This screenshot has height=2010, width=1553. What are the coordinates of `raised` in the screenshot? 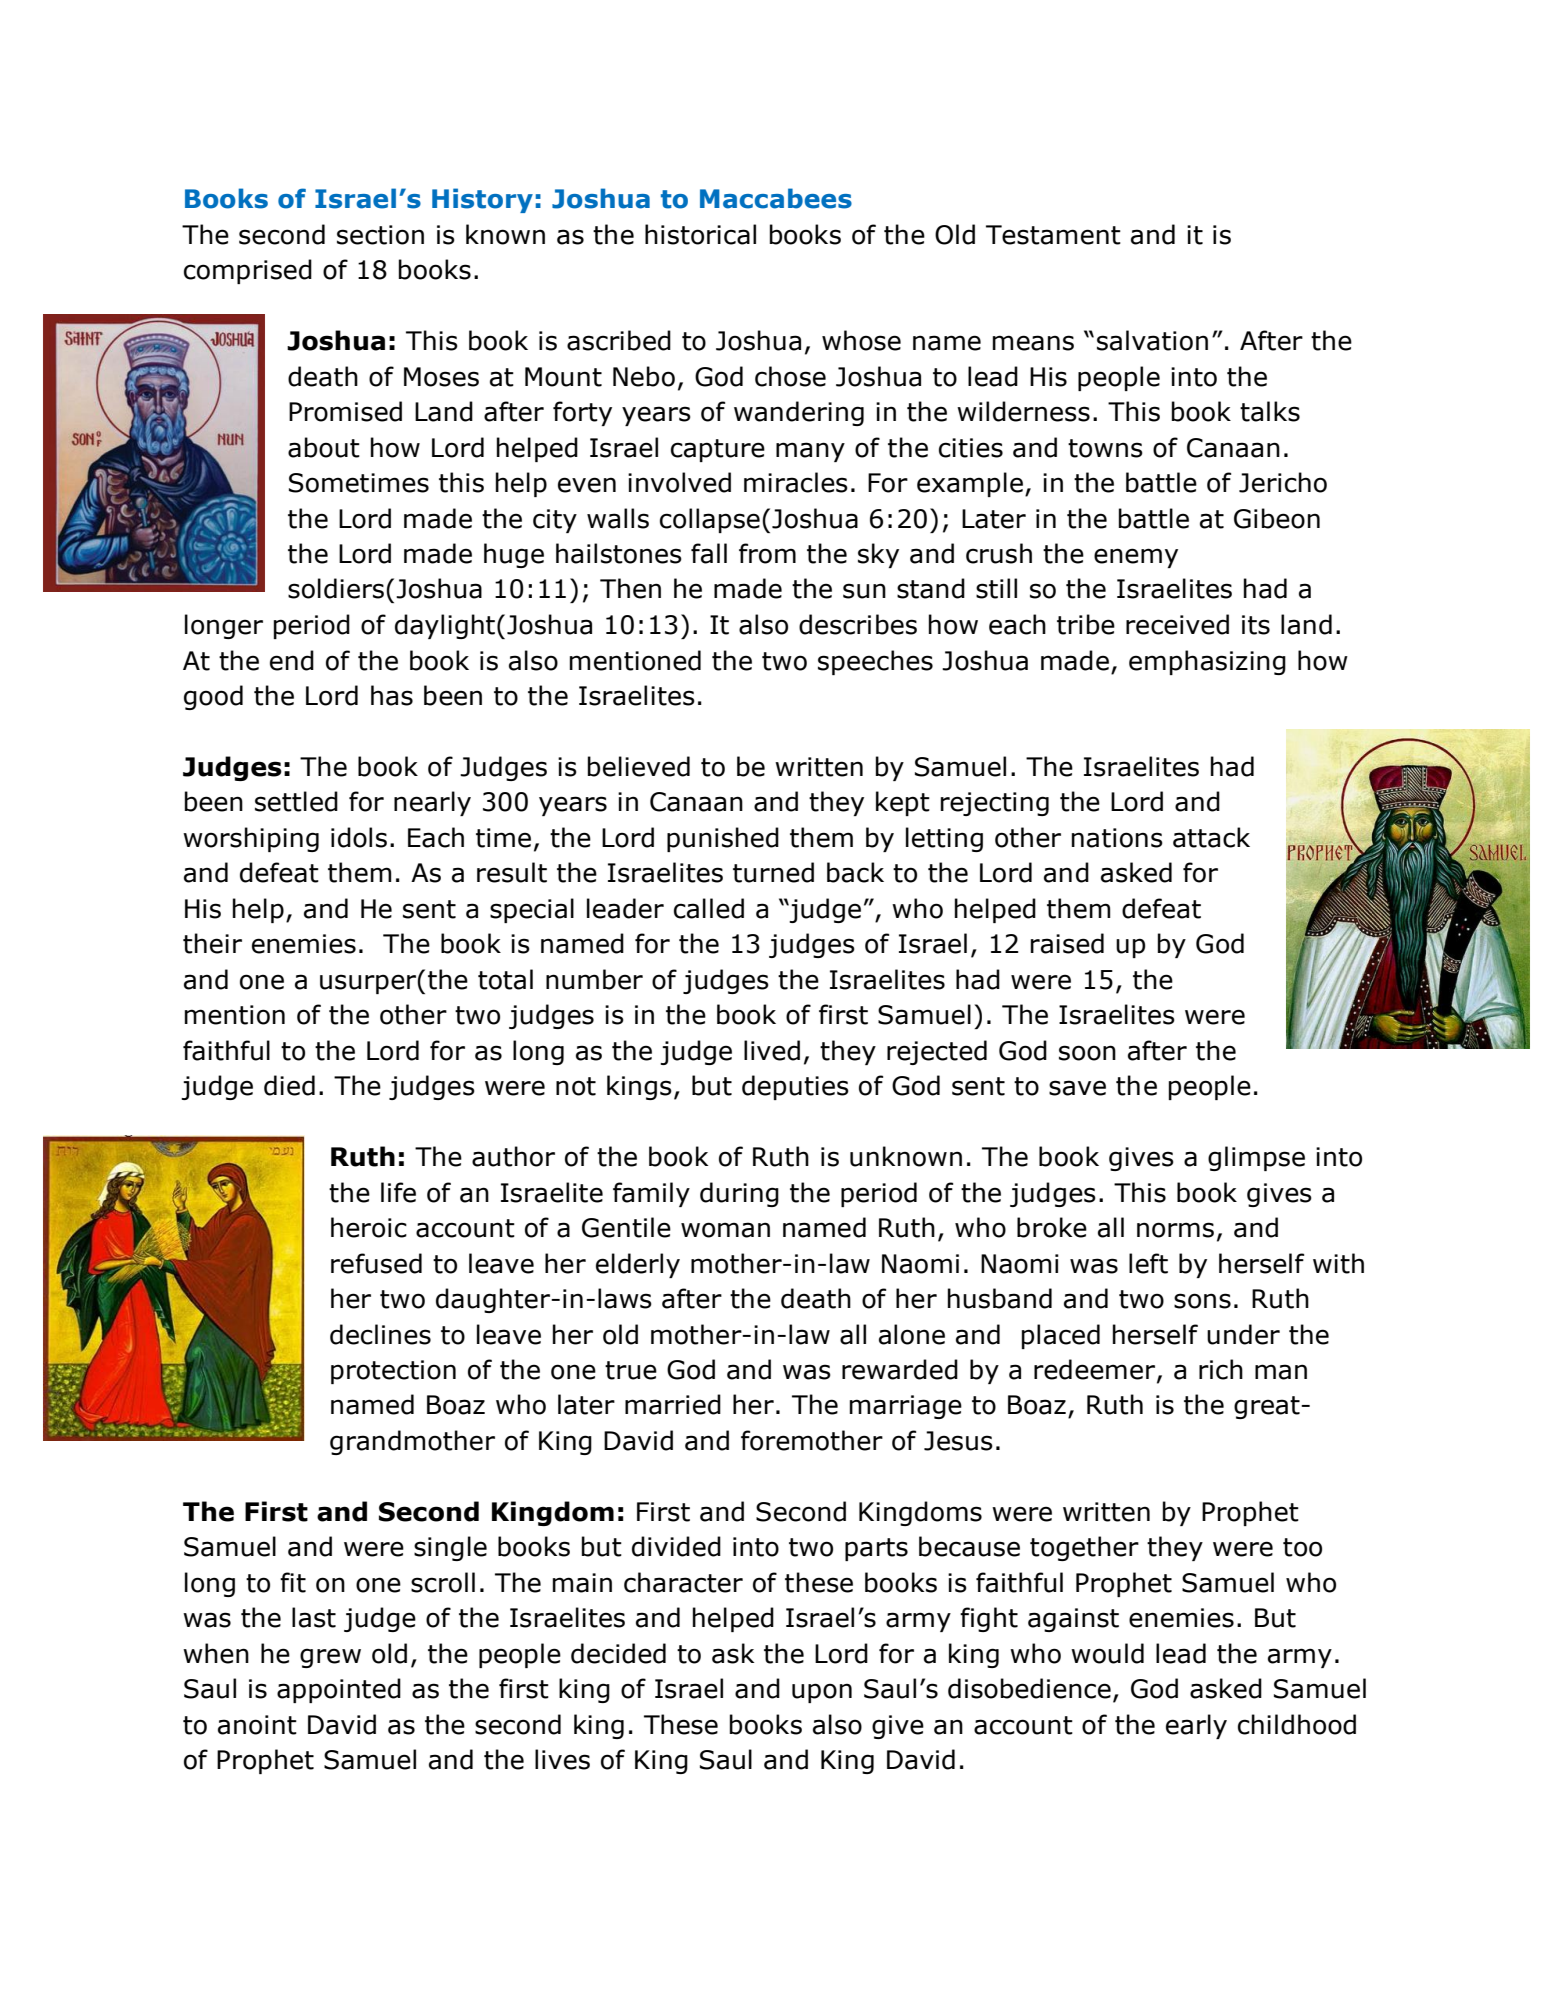 It's located at (1067, 943).
